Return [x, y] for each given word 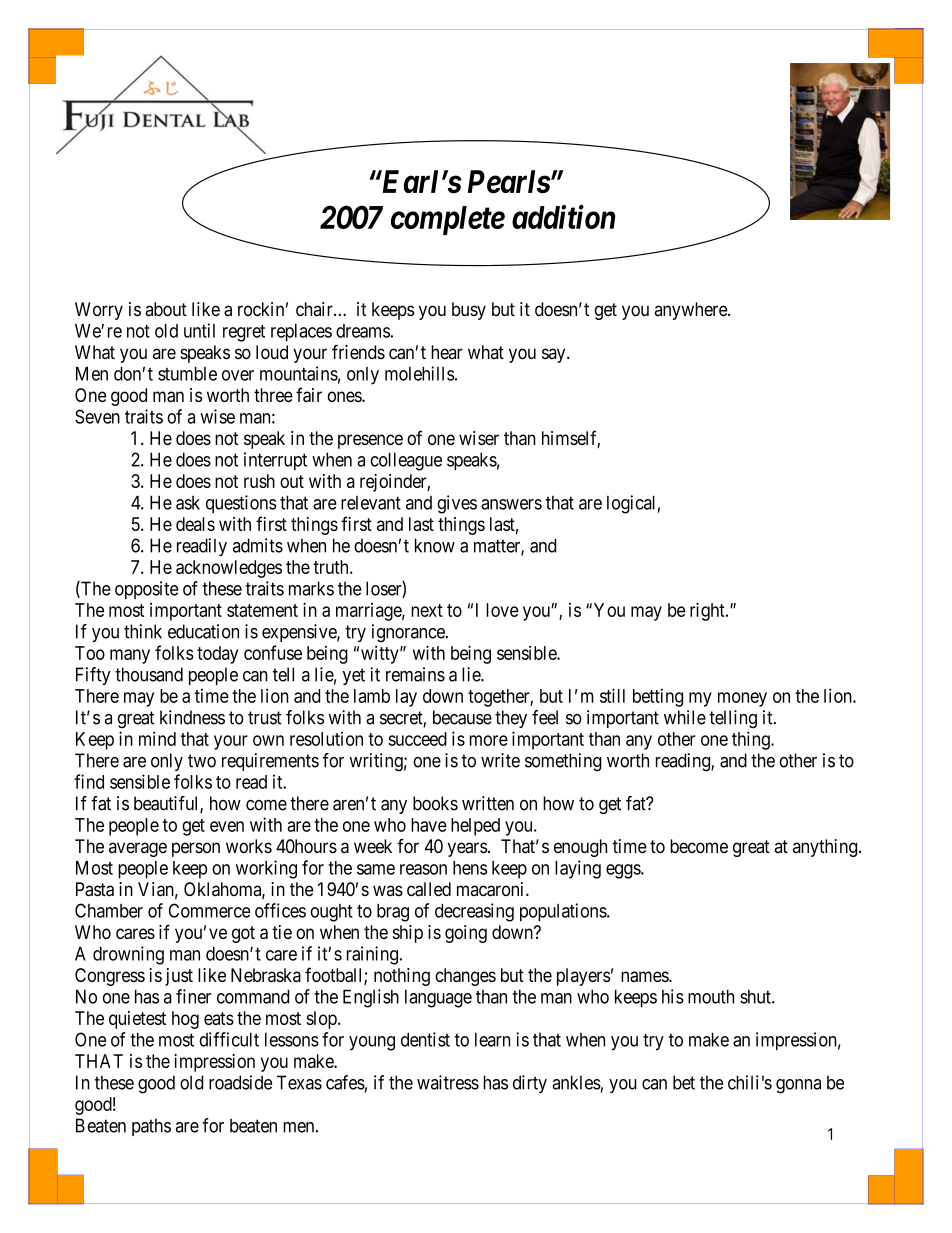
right [708, 611]
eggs [624, 871]
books [435, 803]
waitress [448, 1082]
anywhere [692, 311]
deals [195, 524]
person [196, 849]
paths [151, 1127]
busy [469, 311]
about [166, 309]
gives [457, 504]
